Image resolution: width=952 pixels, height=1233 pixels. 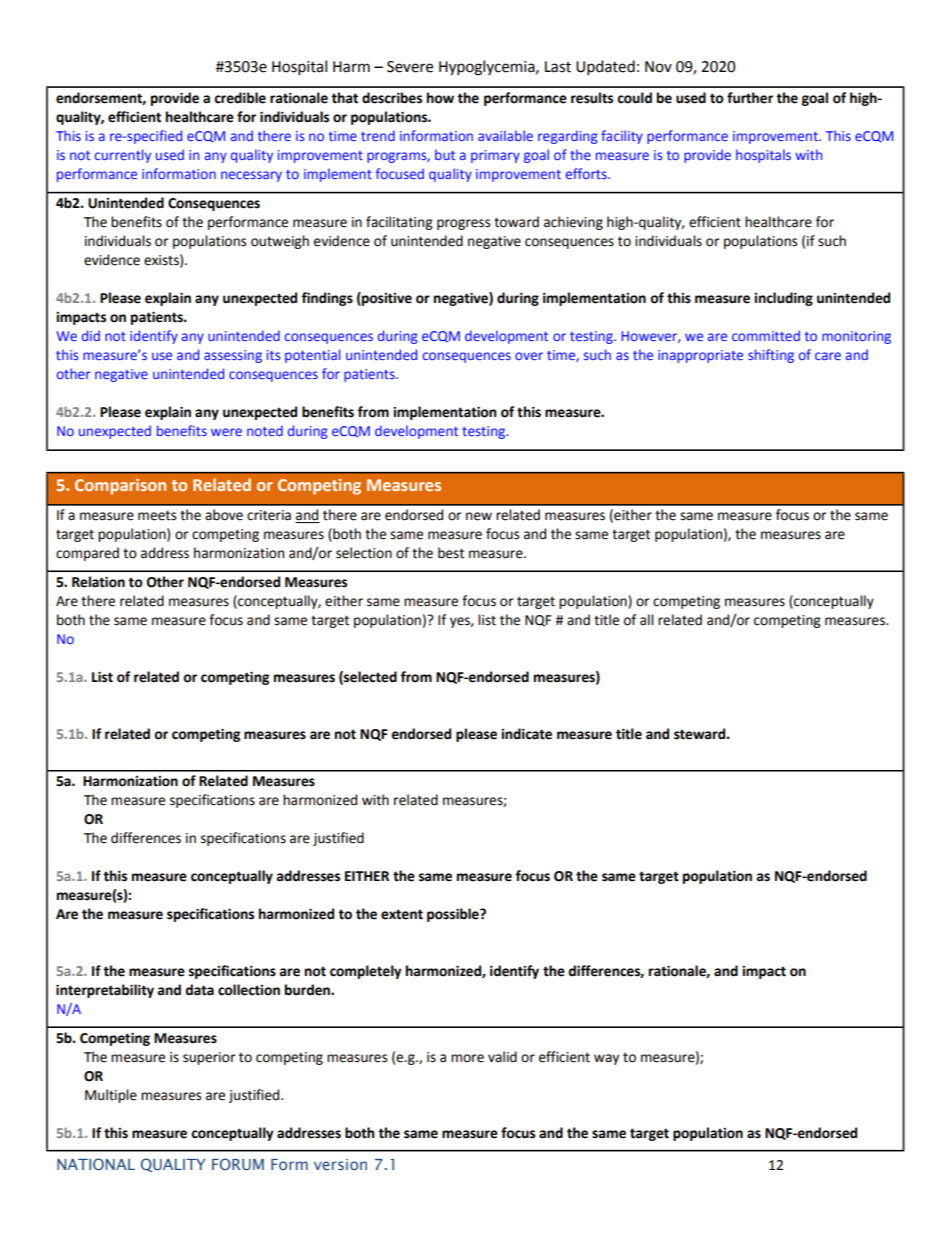 What do you see at coordinates (750, 98) in the screenshot?
I see `further` at bounding box center [750, 98].
